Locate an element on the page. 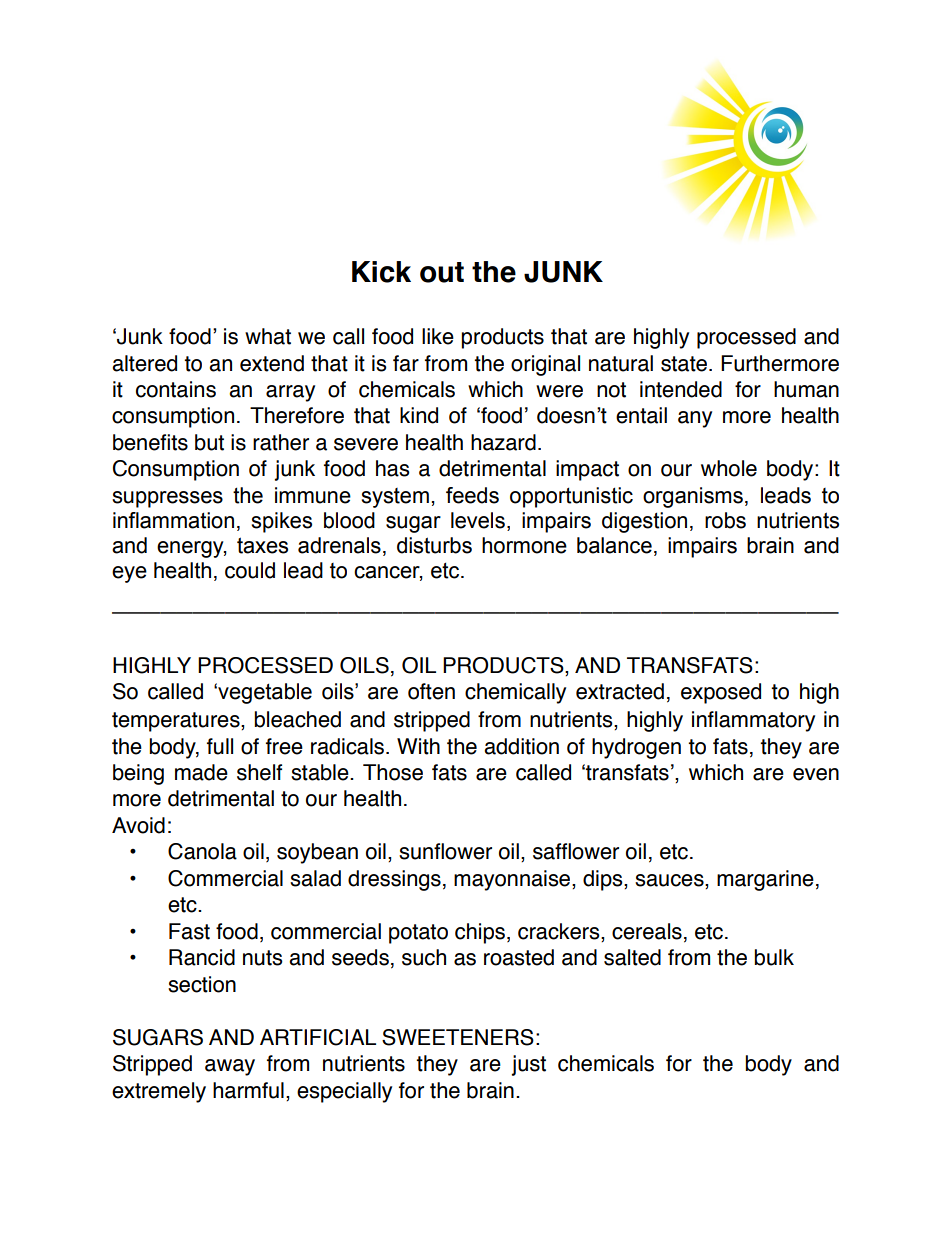  Canola is located at coordinates (202, 851).
